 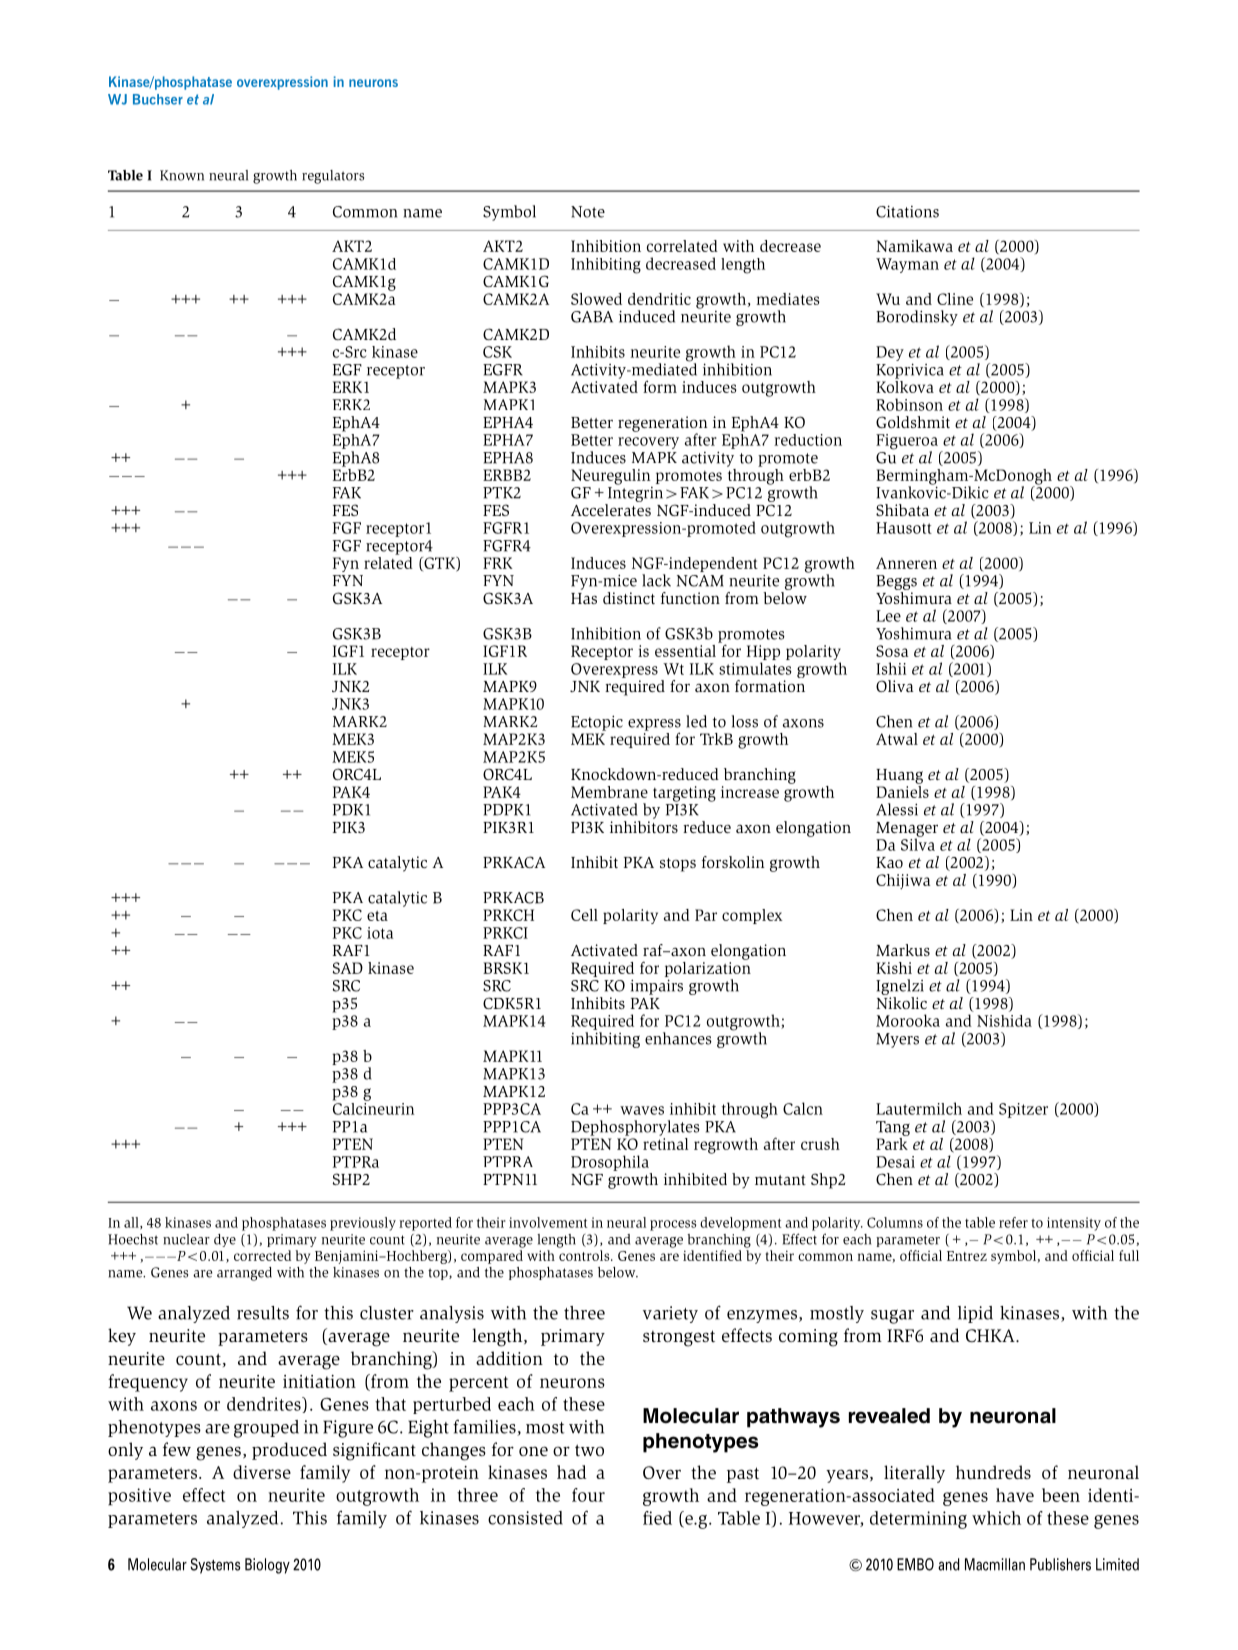 I want to click on four, so click(x=588, y=1495).
